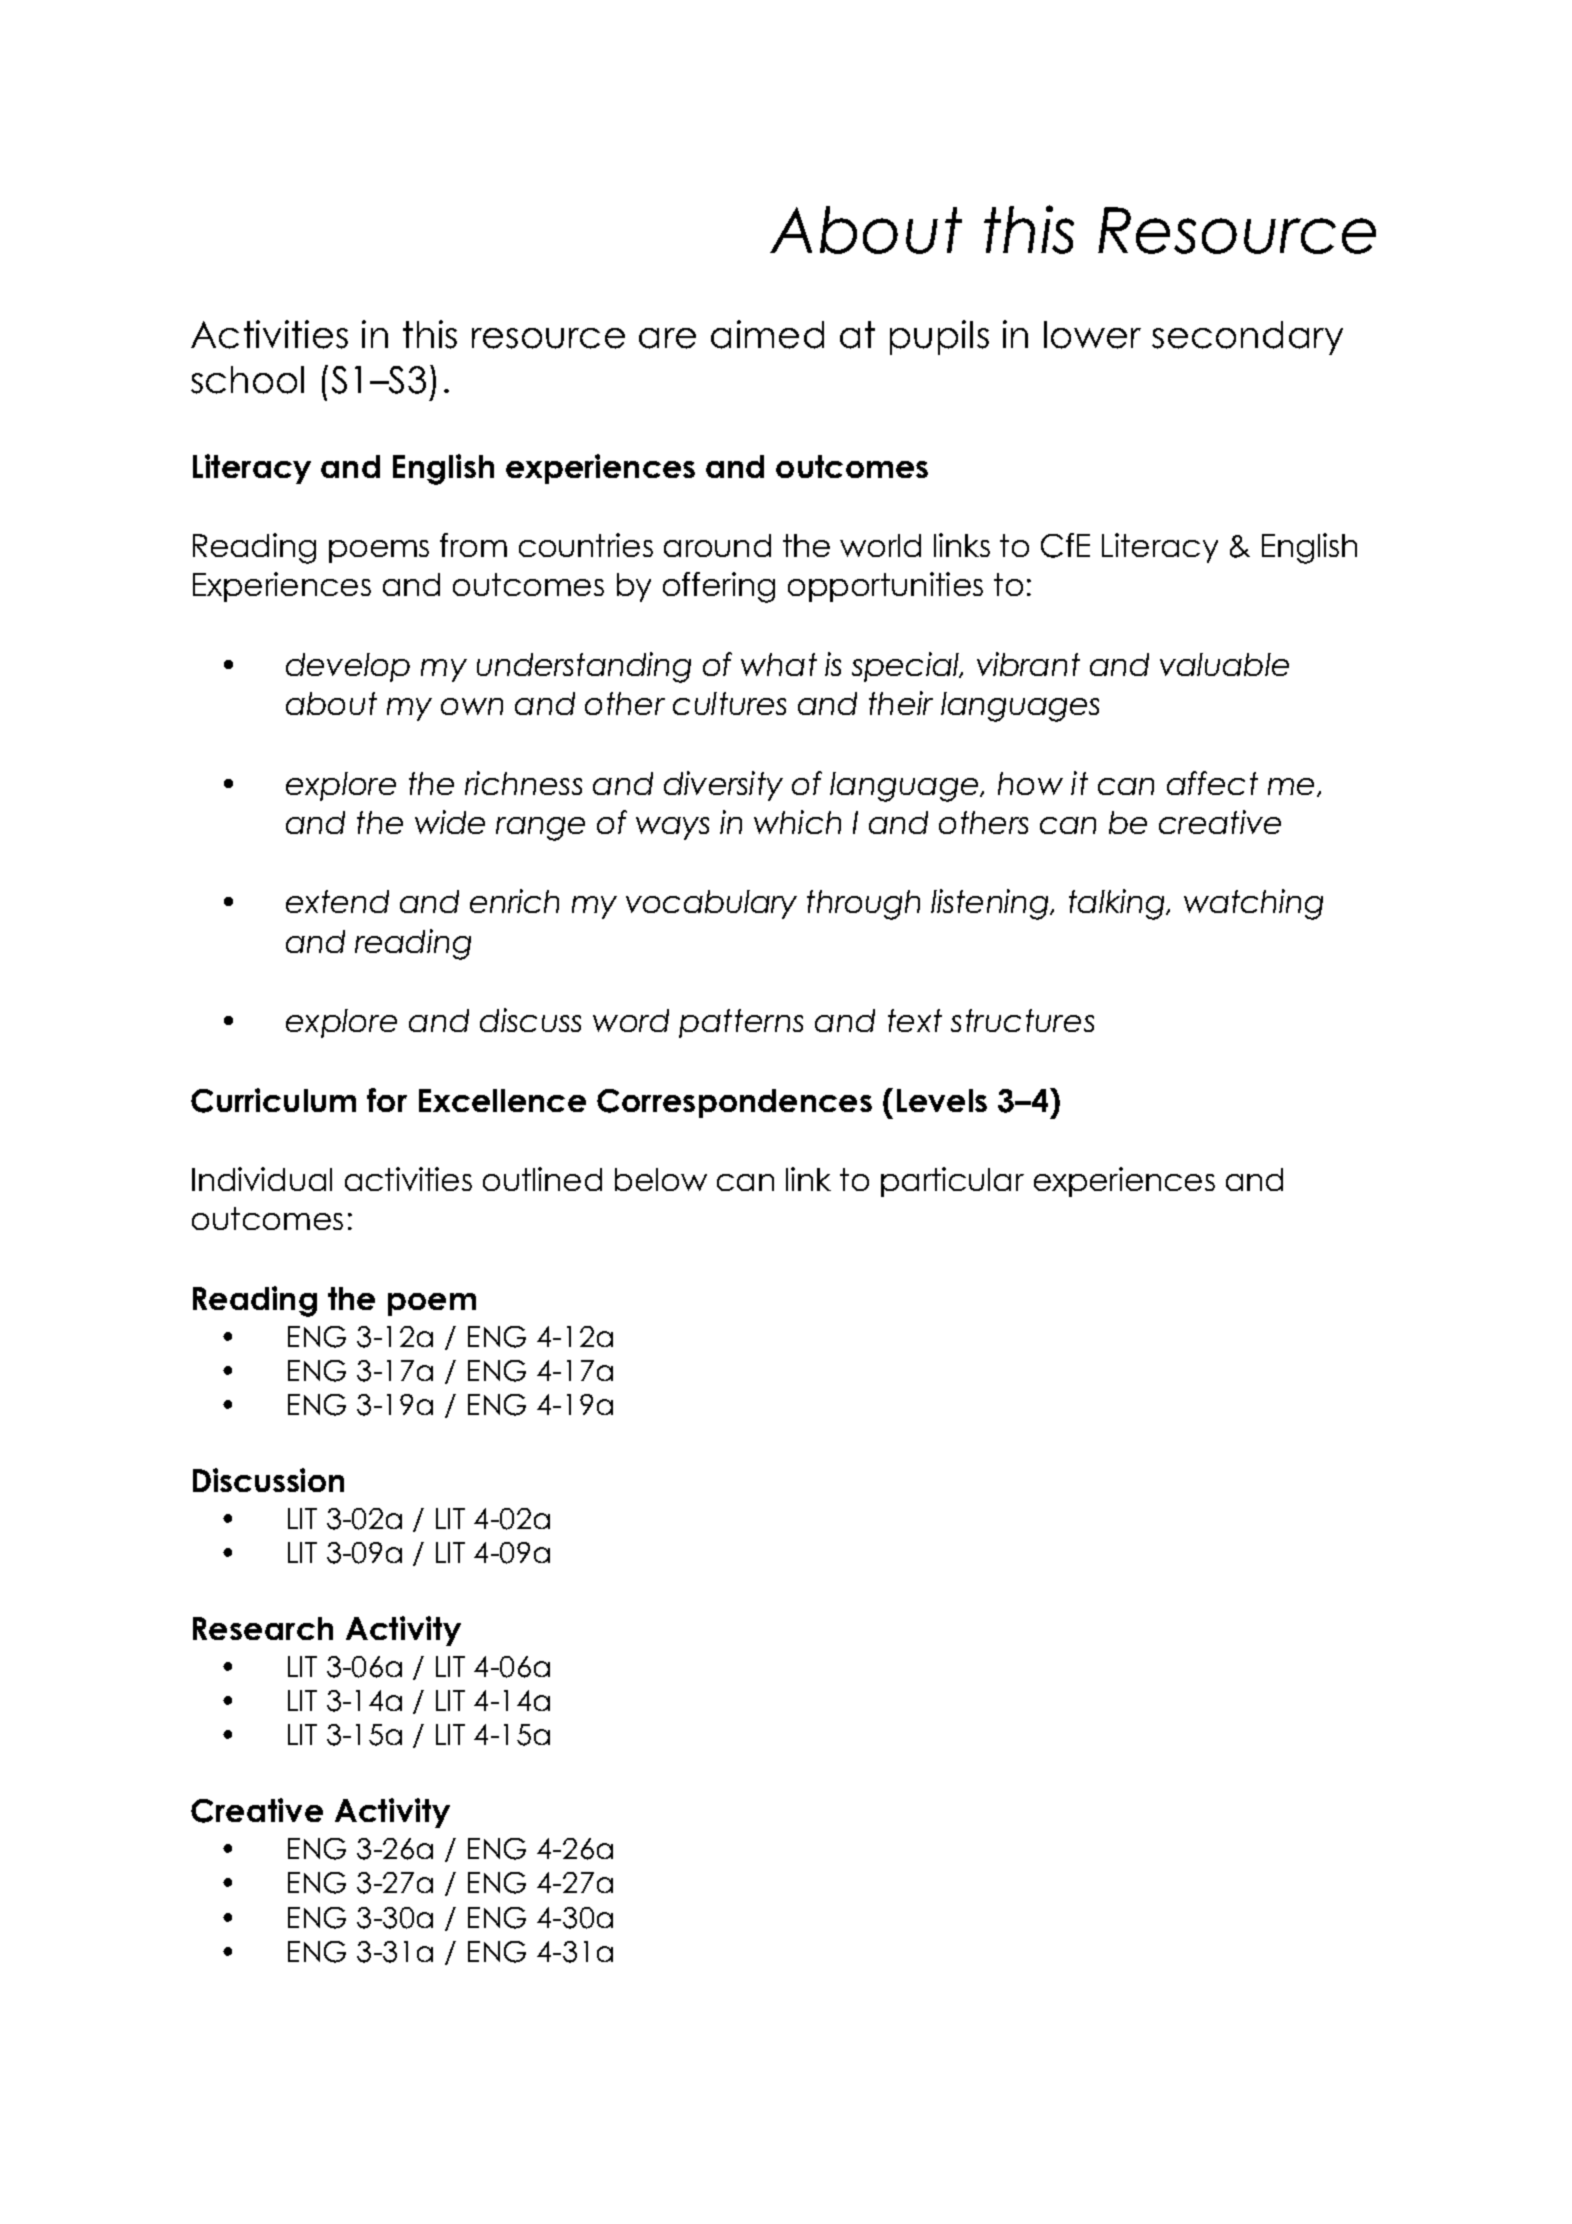  What do you see at coordinates (661, 1179) in the image?
I see `below` at bounding box center [661, 1179].
